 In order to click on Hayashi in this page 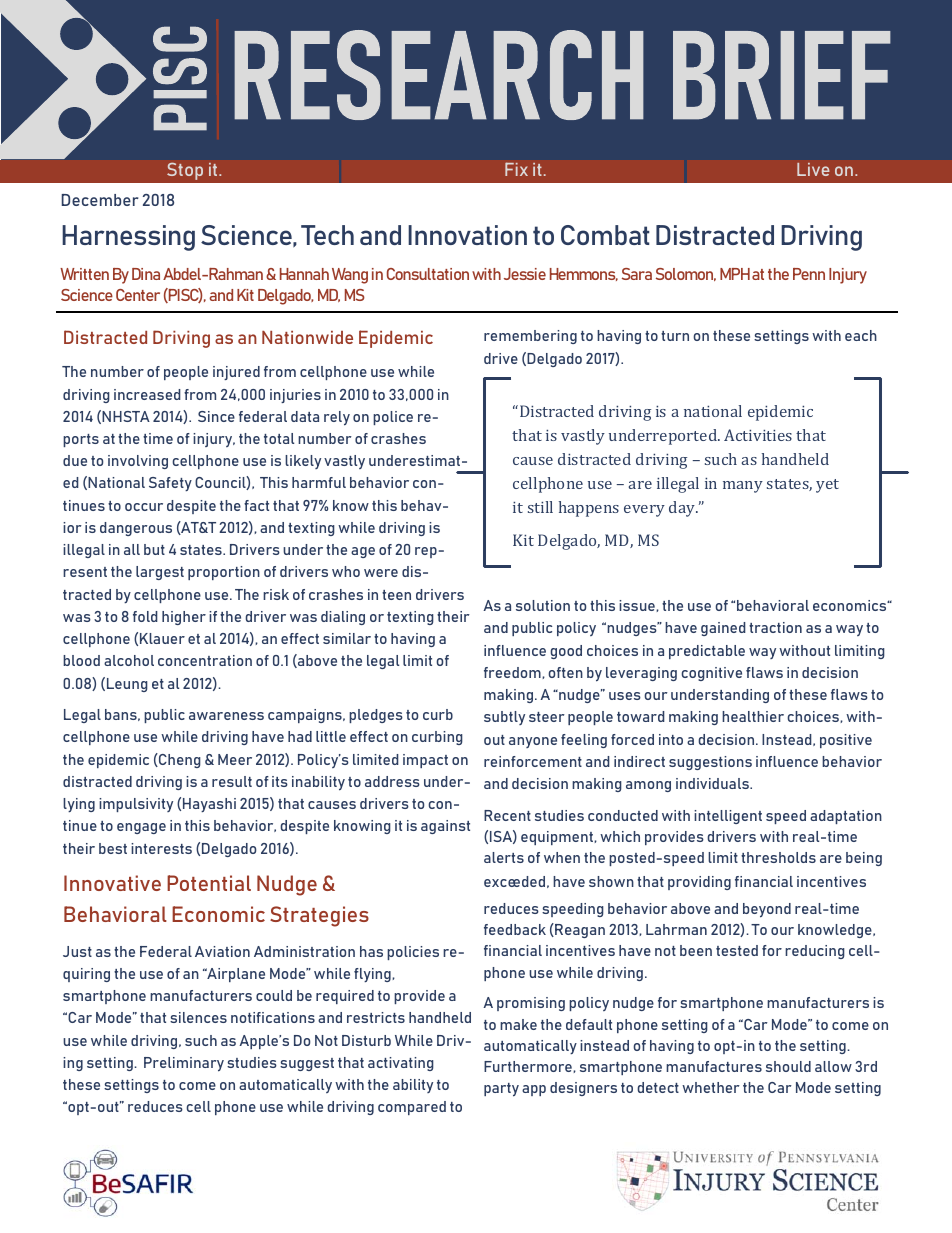, I will do `click(209, 805)`.
